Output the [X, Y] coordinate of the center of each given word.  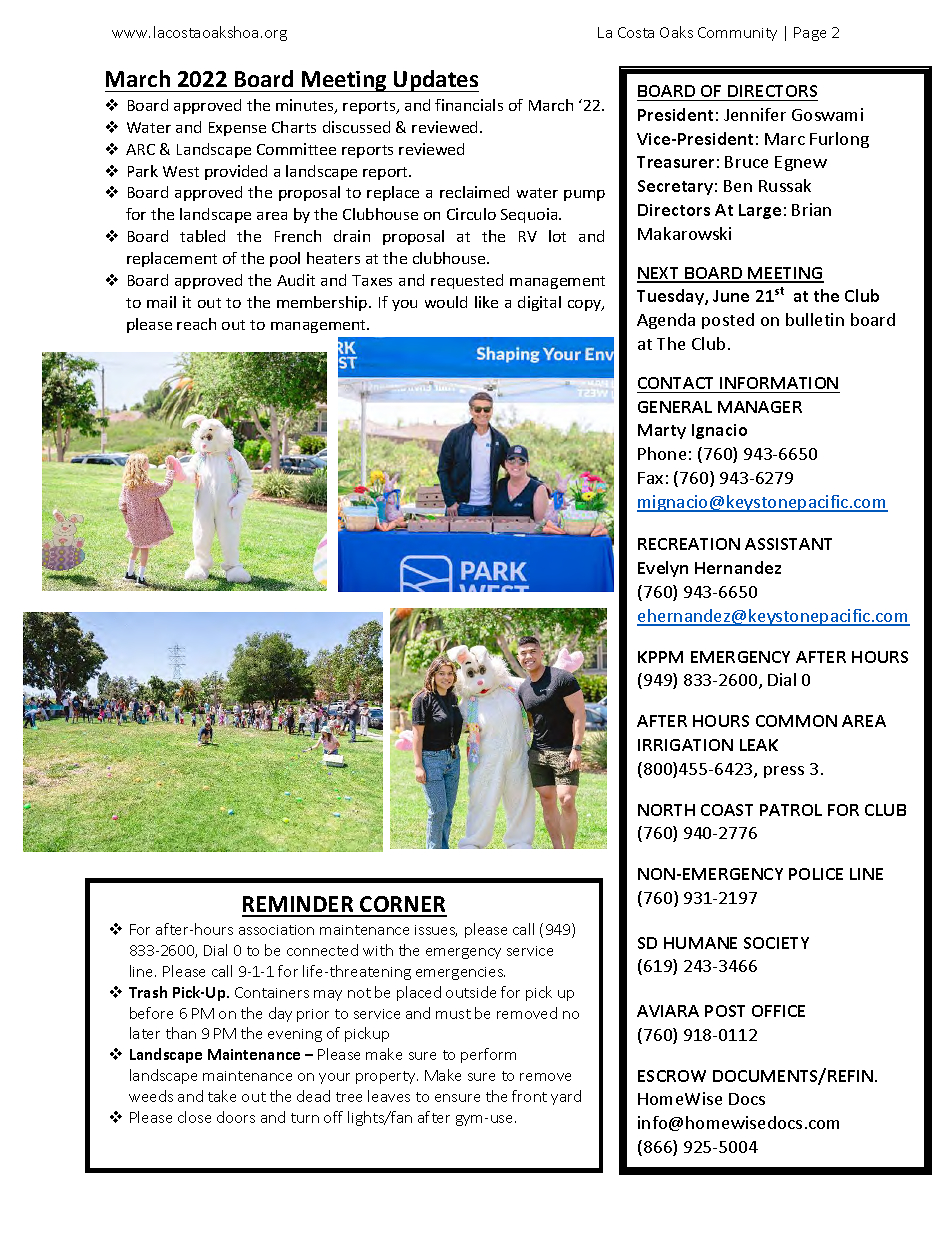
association [276, 930]
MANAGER [760, 407]
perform [488, 1055]
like [486, 302]
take [222, 1096]
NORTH [666, 810]
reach [196, 324]
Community [737, 34]
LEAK [759, 745]
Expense [237, 129]
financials [469, 105]
